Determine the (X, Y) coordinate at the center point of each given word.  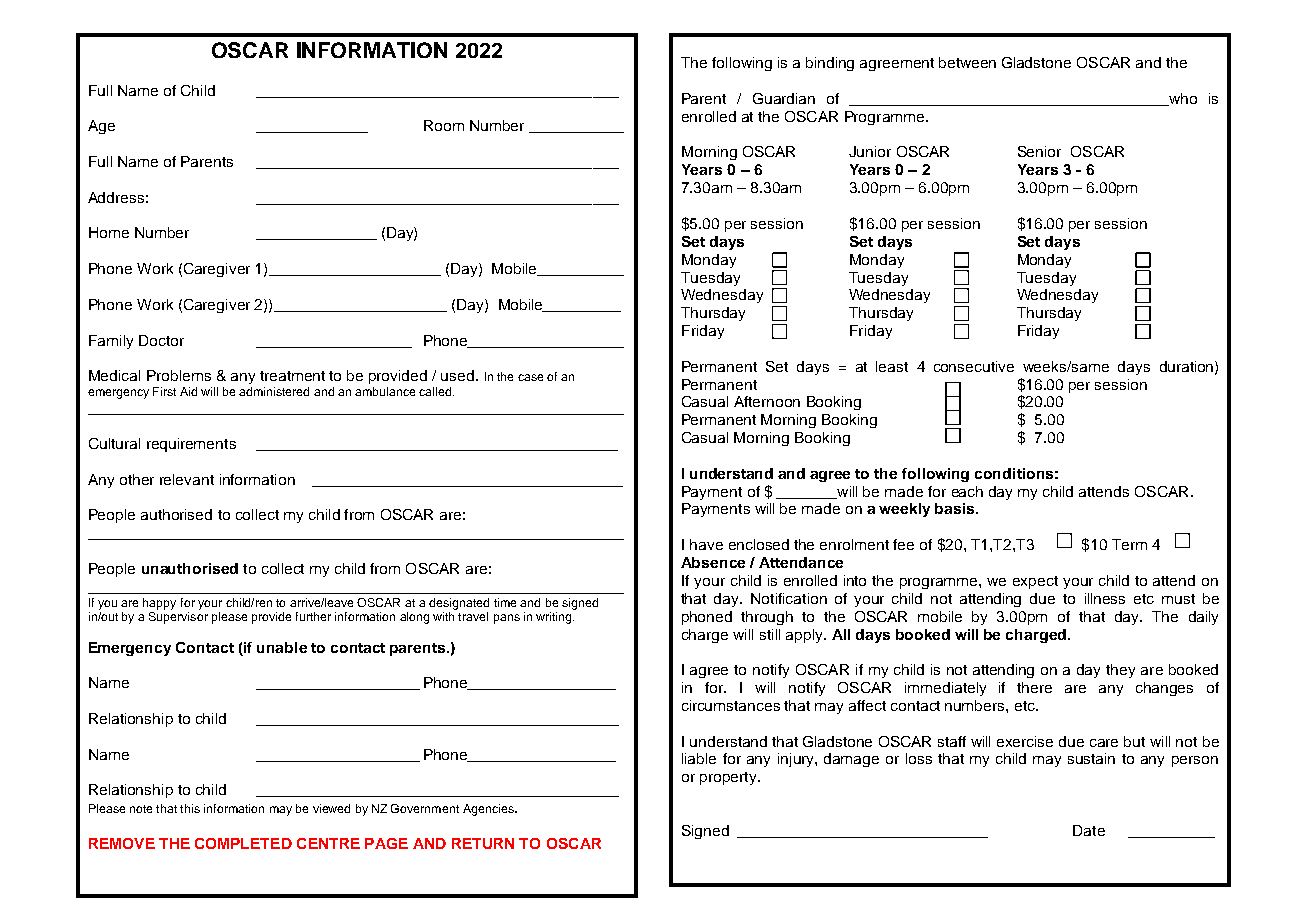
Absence (713, 562)
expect (1035, 582)
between (967, 62)
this (190, 808)
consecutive (974, 366)
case (530, 377)
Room (444, 125)
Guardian (784, 98)
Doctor (161, 340)
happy (159, 604)
